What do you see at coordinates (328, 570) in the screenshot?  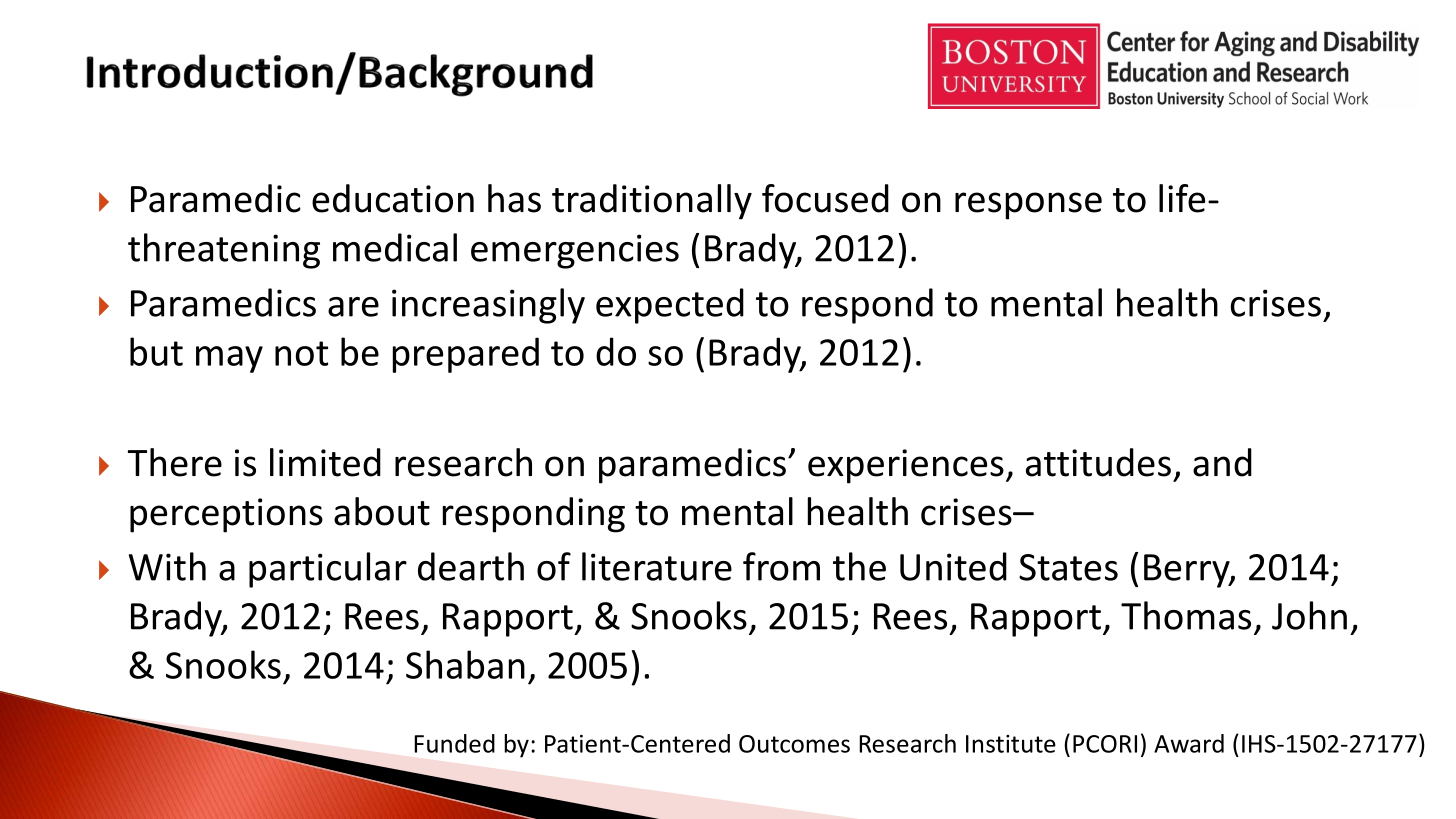 I see `particular` at bounding box center [328, 570].
